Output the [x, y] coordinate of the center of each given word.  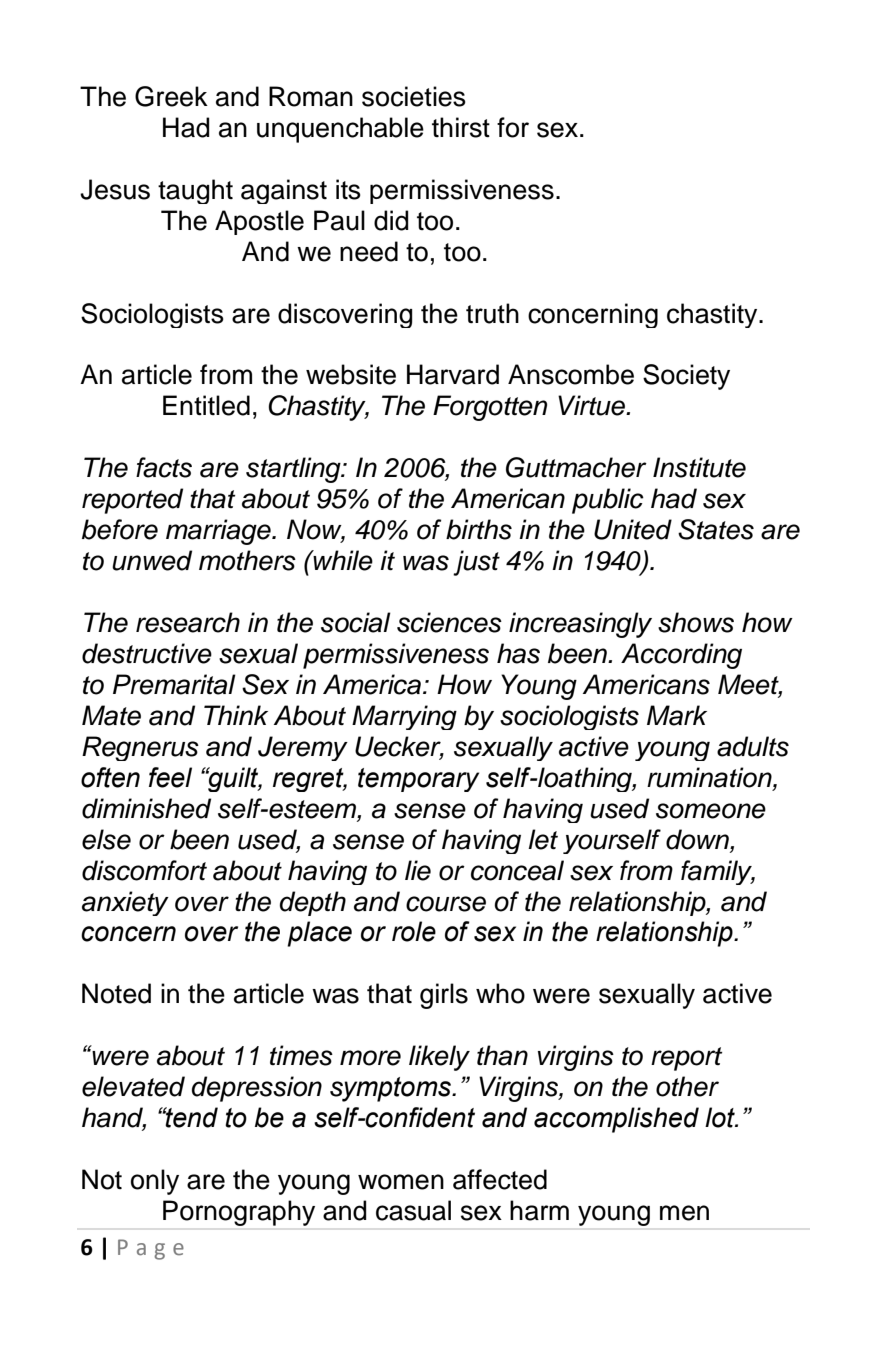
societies [414, 96]
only [155, 1182]
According [681, 656]
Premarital [174, 684]
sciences [449, 622]
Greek [171, 96]
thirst [461, 127]
